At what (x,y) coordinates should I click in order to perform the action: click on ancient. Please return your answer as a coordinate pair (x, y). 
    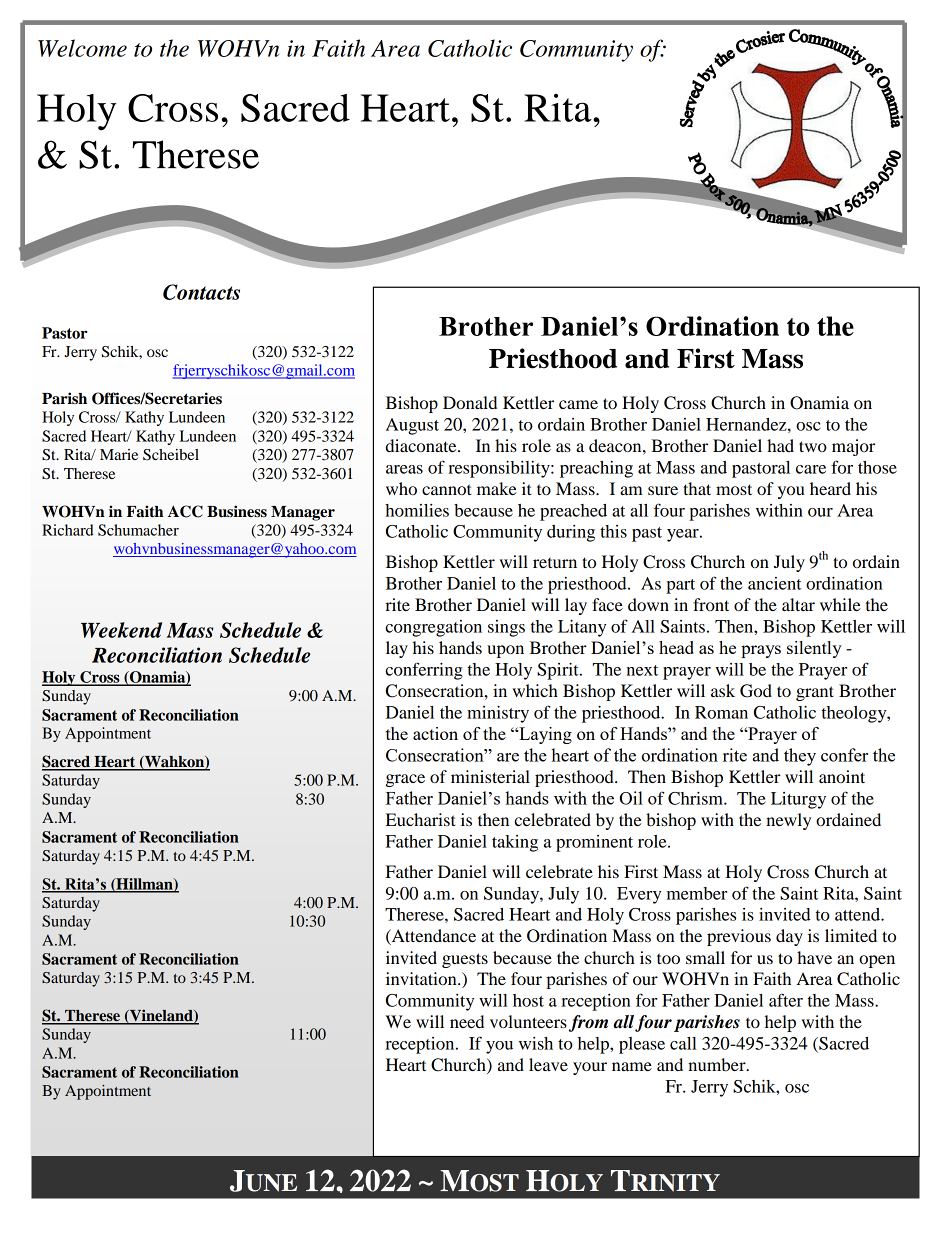
    Looking at the image, I should click on (775, 583).
